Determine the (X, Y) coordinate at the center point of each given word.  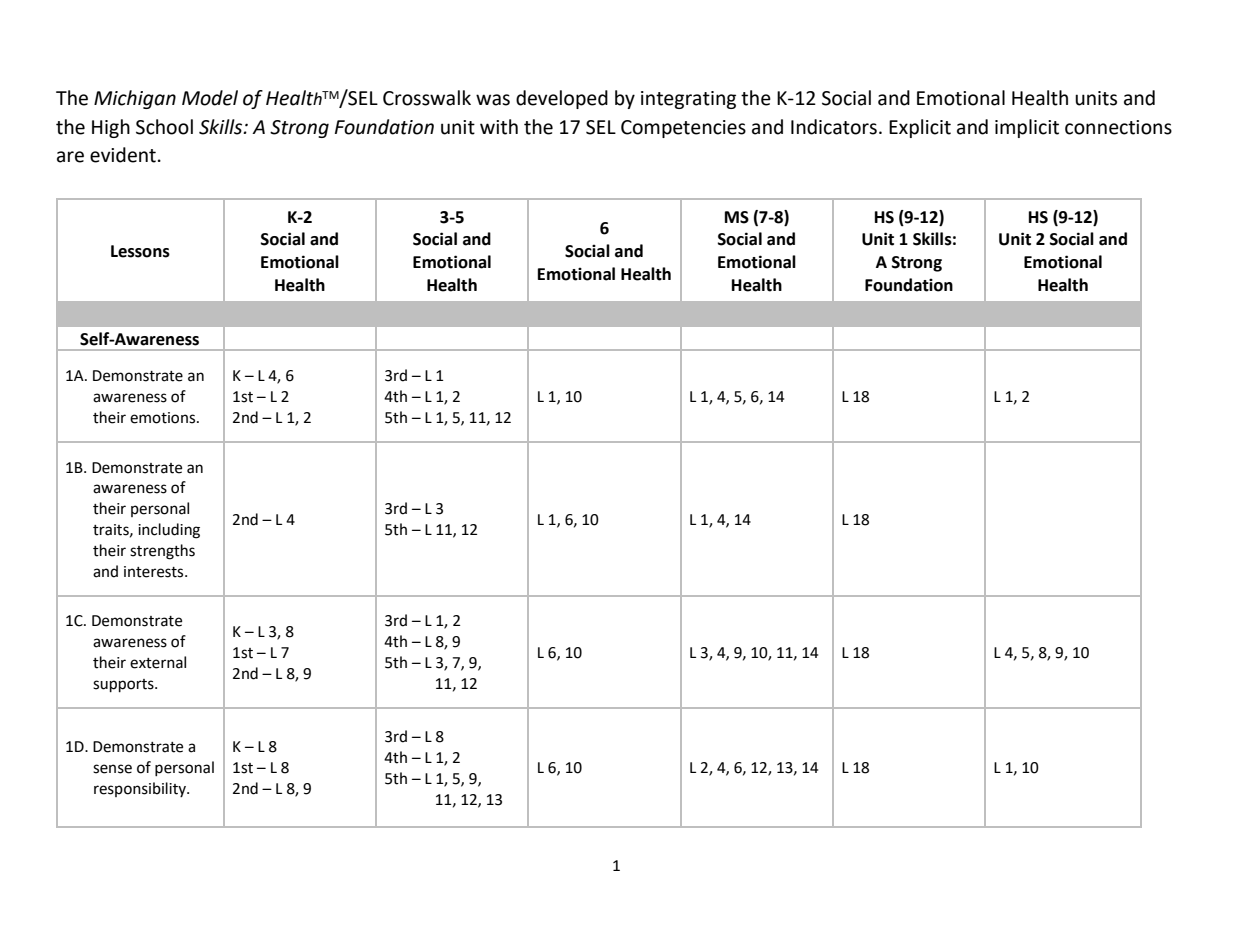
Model (210, 98)
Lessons (140, 251)
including (169, 531)
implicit (1027, 128)
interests (155, 572)
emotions (164, 418)
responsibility (141, 789)
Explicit (920, 128)
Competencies (683, 129)
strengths (162, 552)
